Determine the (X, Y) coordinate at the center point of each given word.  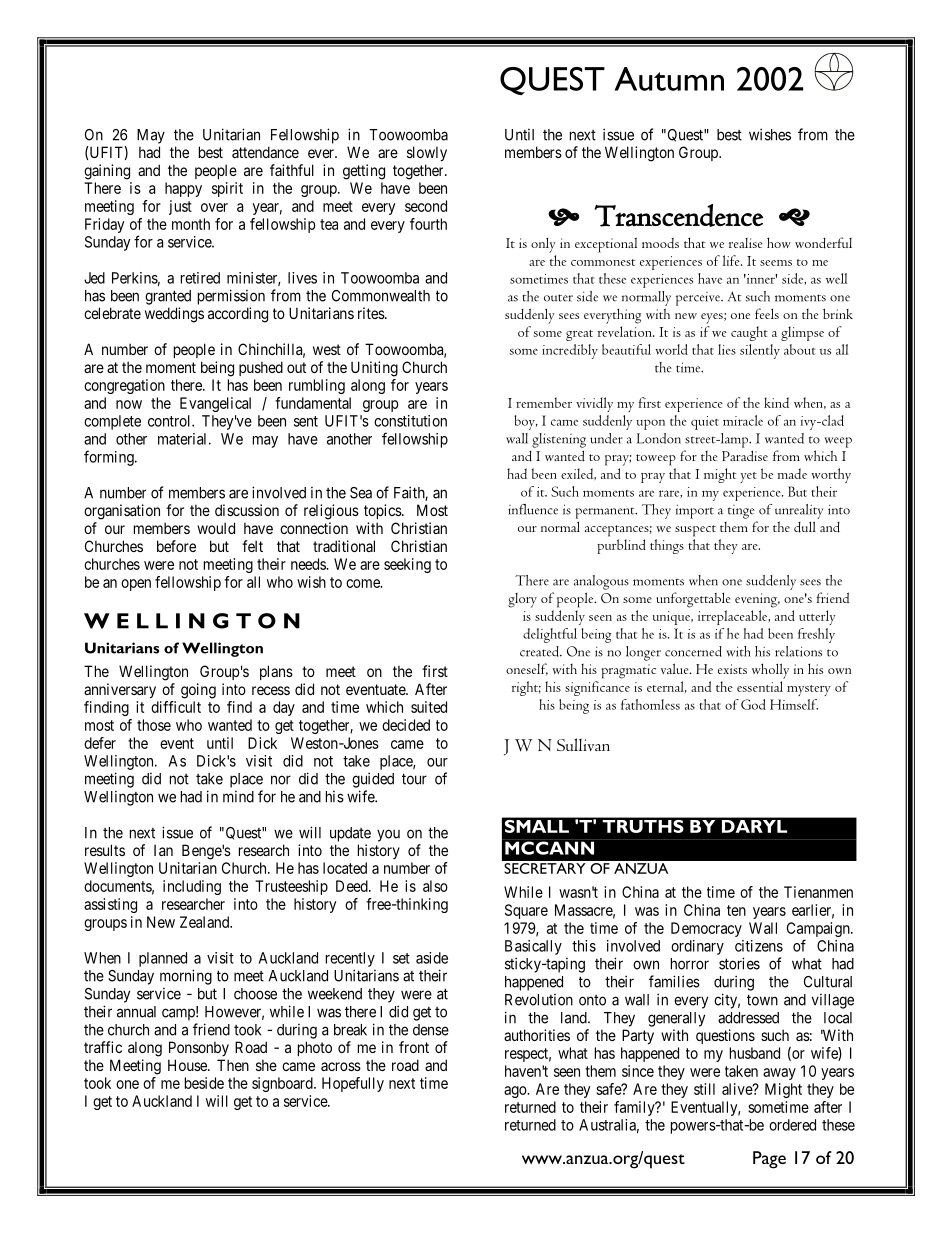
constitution (410, 421)
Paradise (745, 456)
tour (414, 779)
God (753, 704)
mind (238, 797)
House (188, 1065)
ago (516, 1092)
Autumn (669, 79)
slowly (427, 153)
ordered (792, 1125)
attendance (265, 152)
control (170, 421)
